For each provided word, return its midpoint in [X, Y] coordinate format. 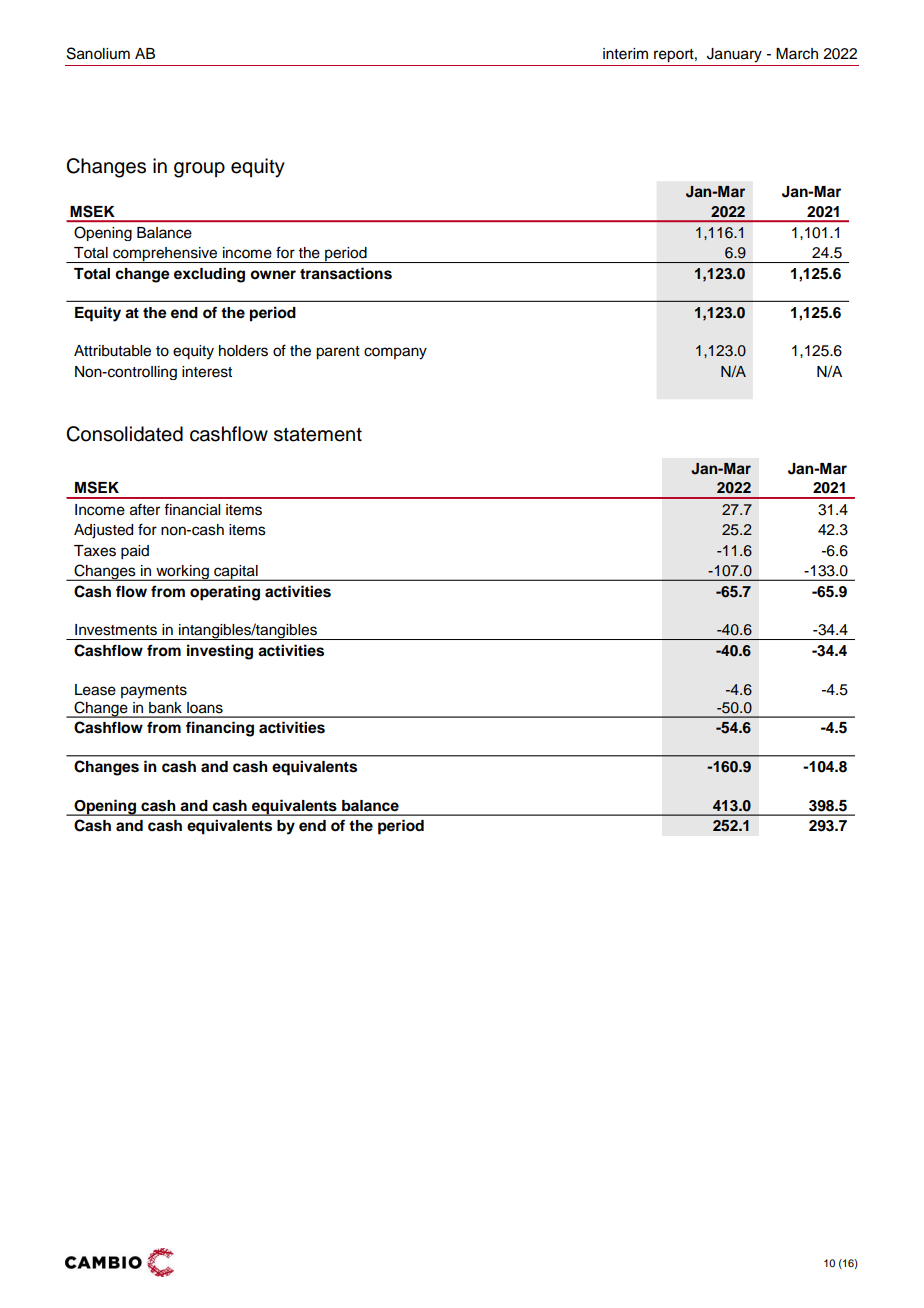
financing [220, 729]
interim [625, 54]
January [734, 55]
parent [338, 353]
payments [154, 692]
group [199, 170]
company [395, 353]
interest [207, 372]
